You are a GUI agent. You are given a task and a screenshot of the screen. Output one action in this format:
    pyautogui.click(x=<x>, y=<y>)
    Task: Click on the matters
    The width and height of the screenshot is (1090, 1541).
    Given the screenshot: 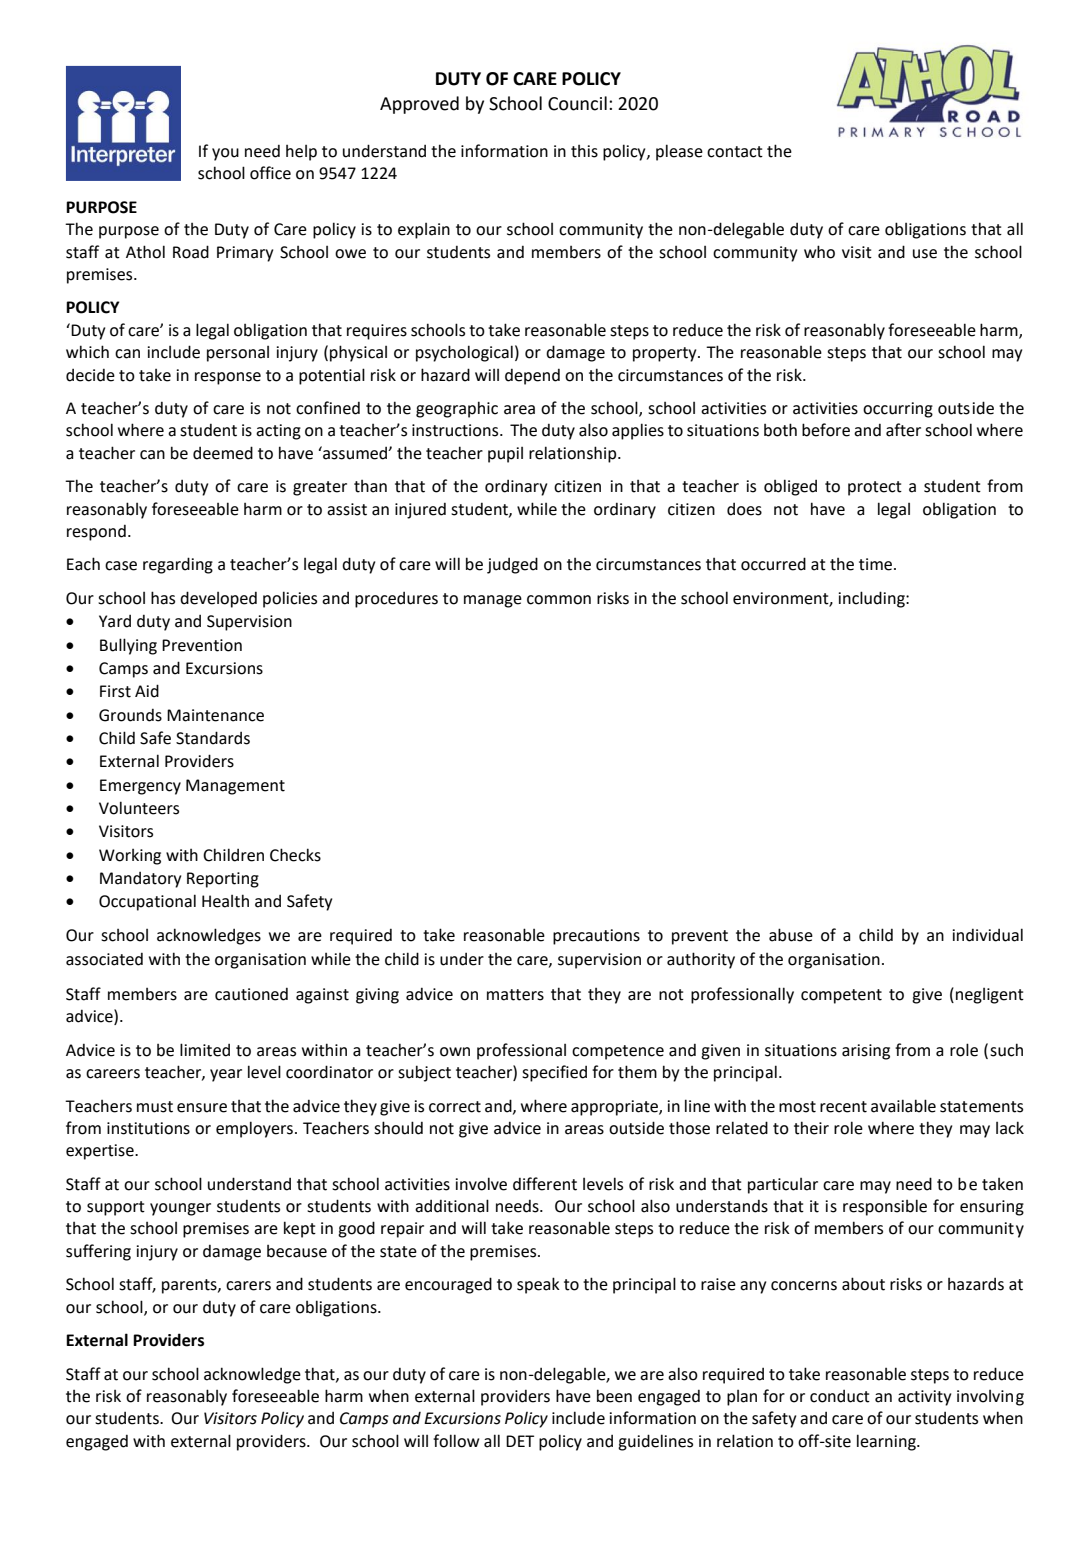 What is the action you would take?
    pyautogui.click(x=515, y=995)
